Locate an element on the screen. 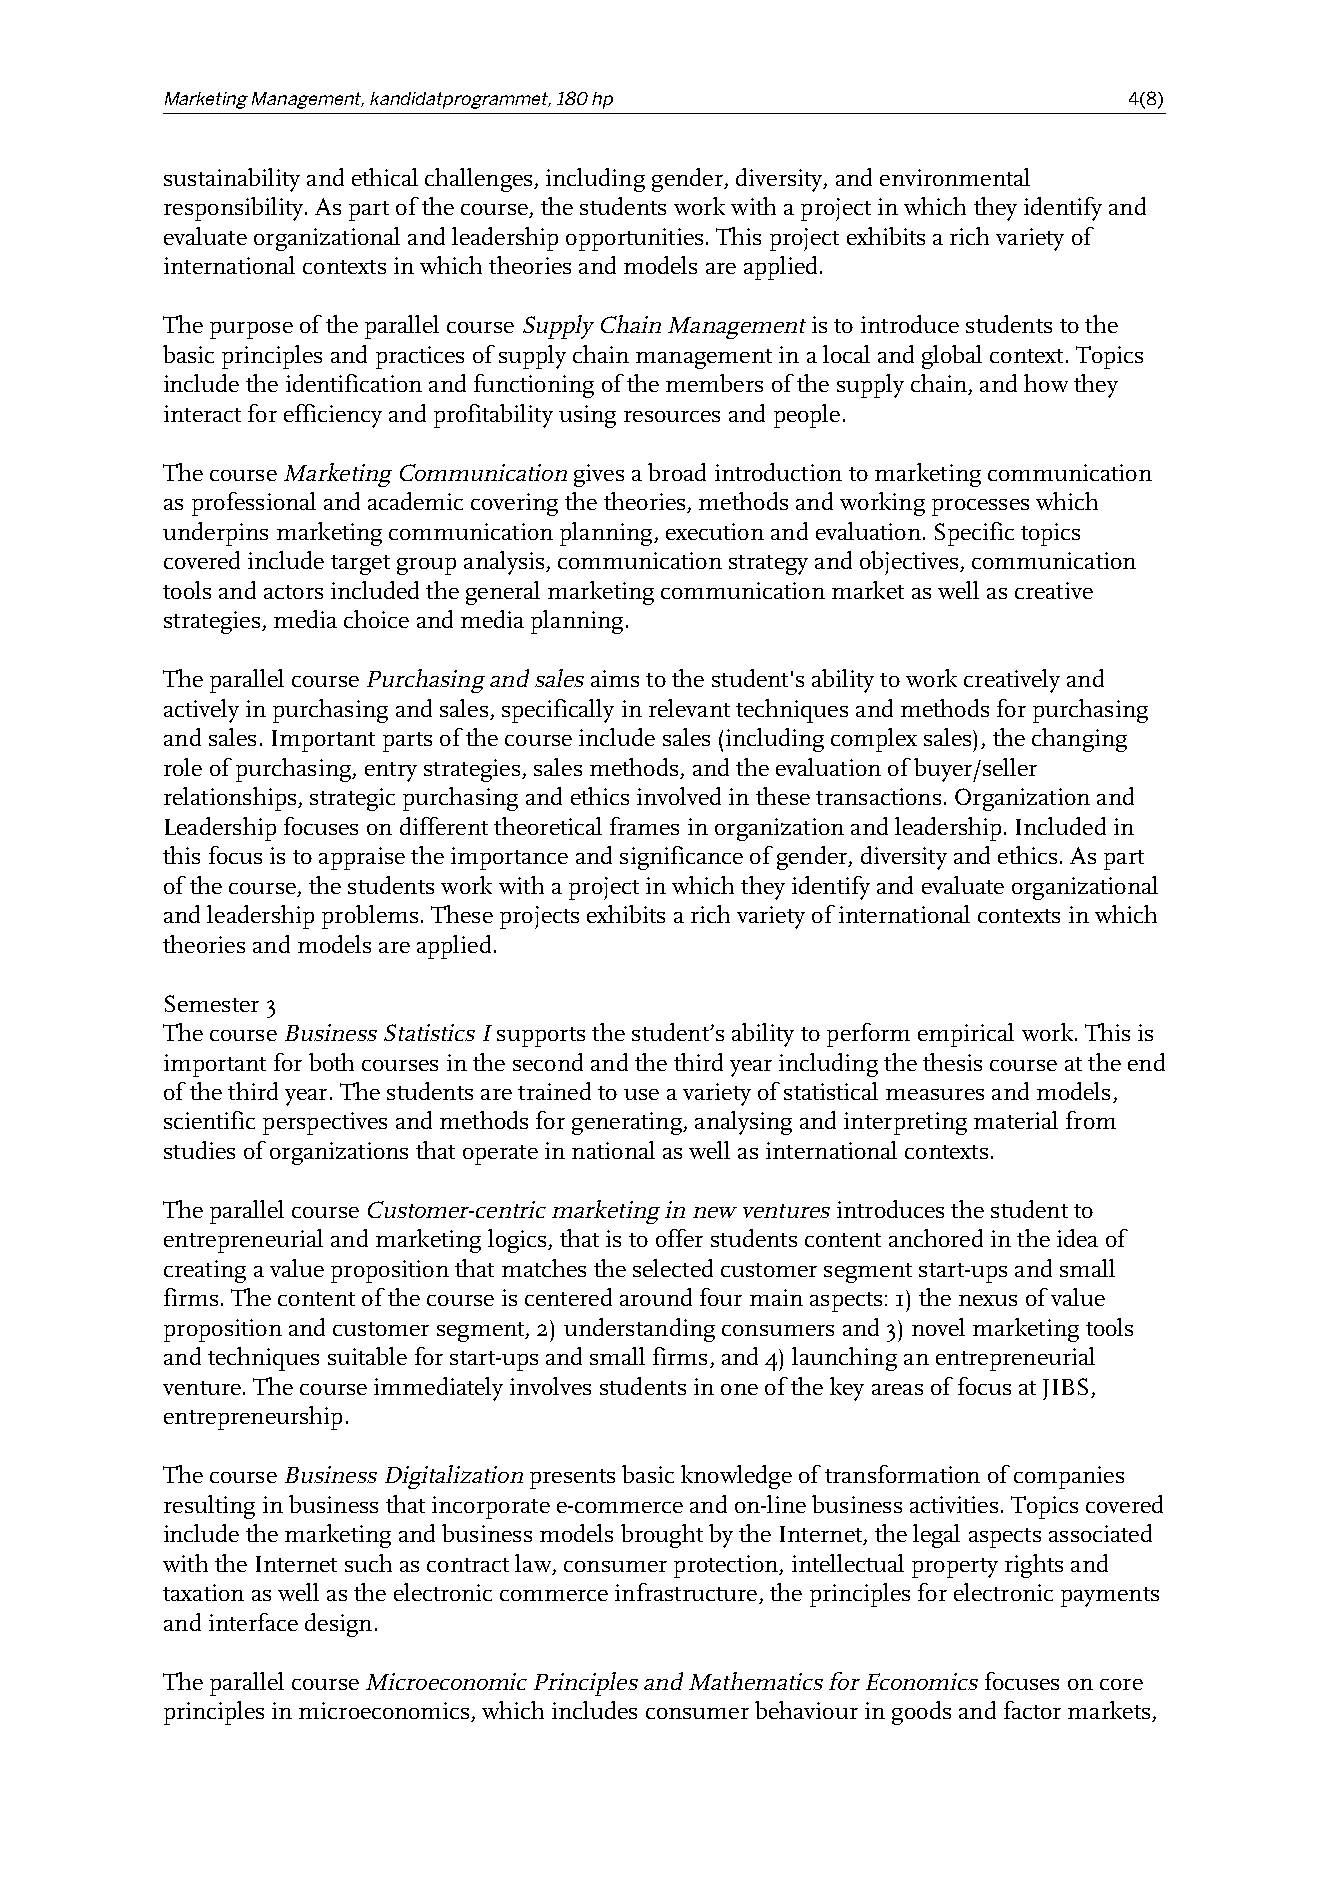 This screenshot has height=1881, width=1329. problems is located at coordinates (370, 917).
